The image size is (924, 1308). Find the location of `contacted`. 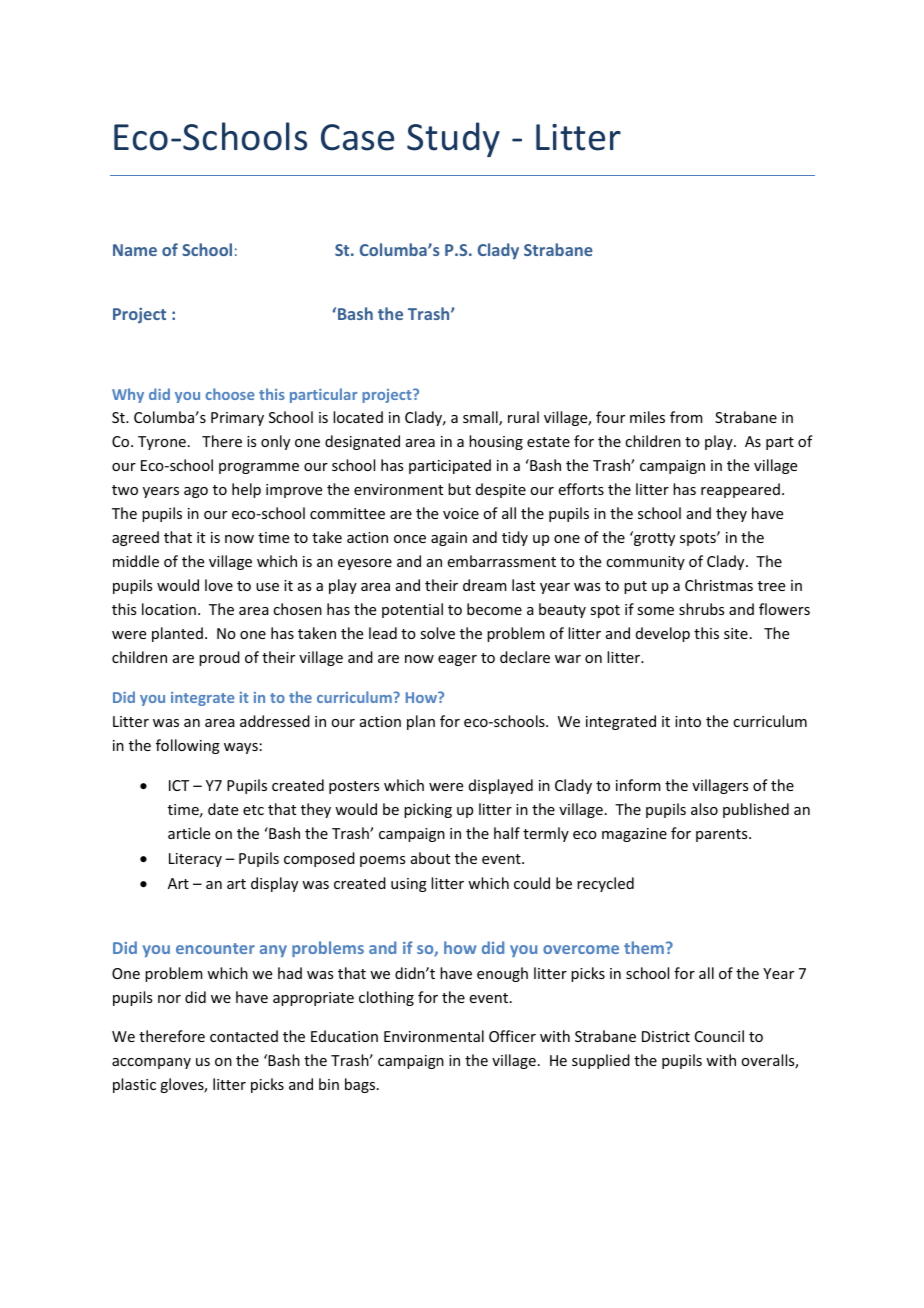

contacted is located at coordinates (244, 1036).
